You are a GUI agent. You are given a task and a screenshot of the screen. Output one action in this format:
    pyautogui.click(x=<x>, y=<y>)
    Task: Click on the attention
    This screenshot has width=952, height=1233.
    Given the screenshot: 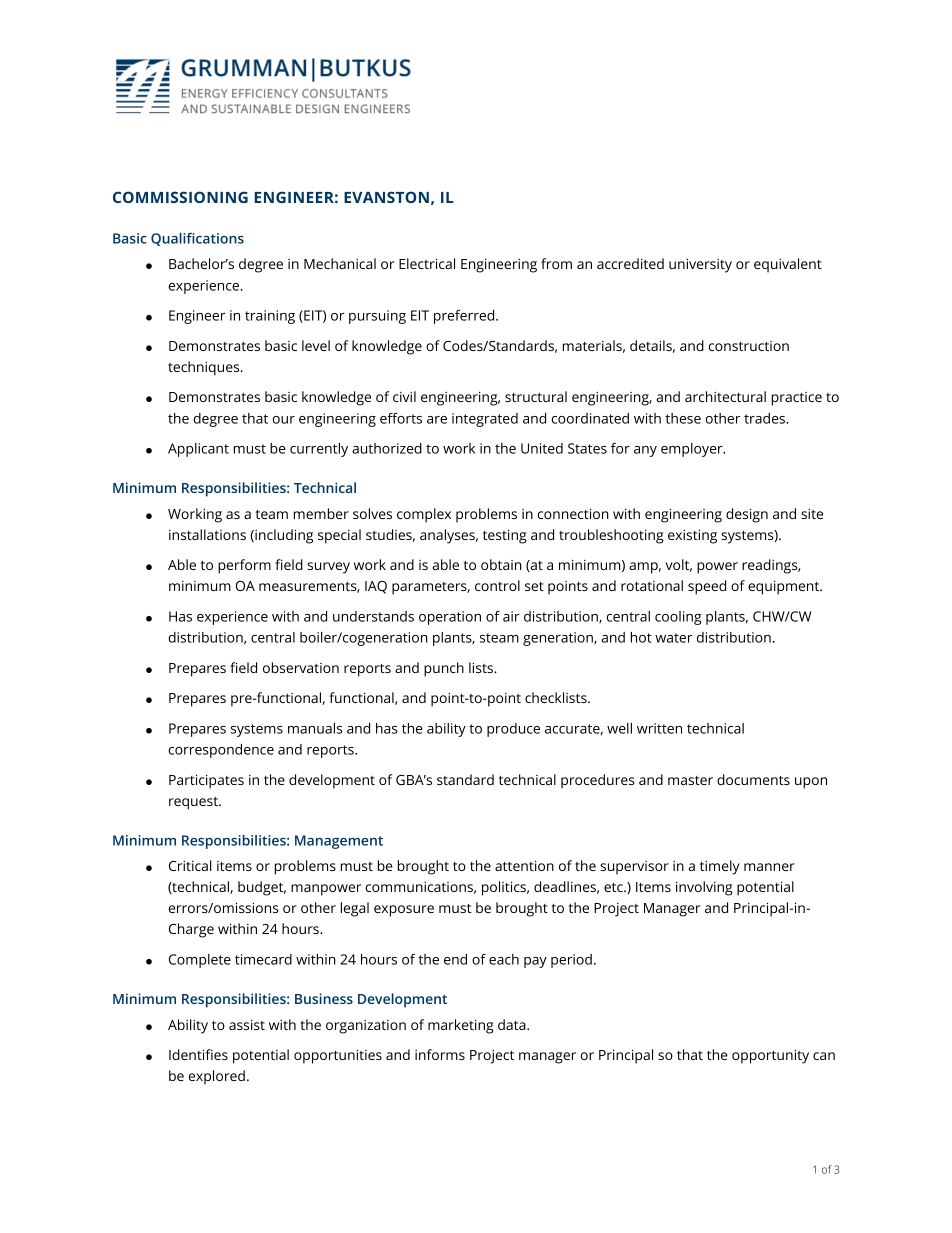 What is the action you would take?
    pyautogui.click(x=524, y=865)
